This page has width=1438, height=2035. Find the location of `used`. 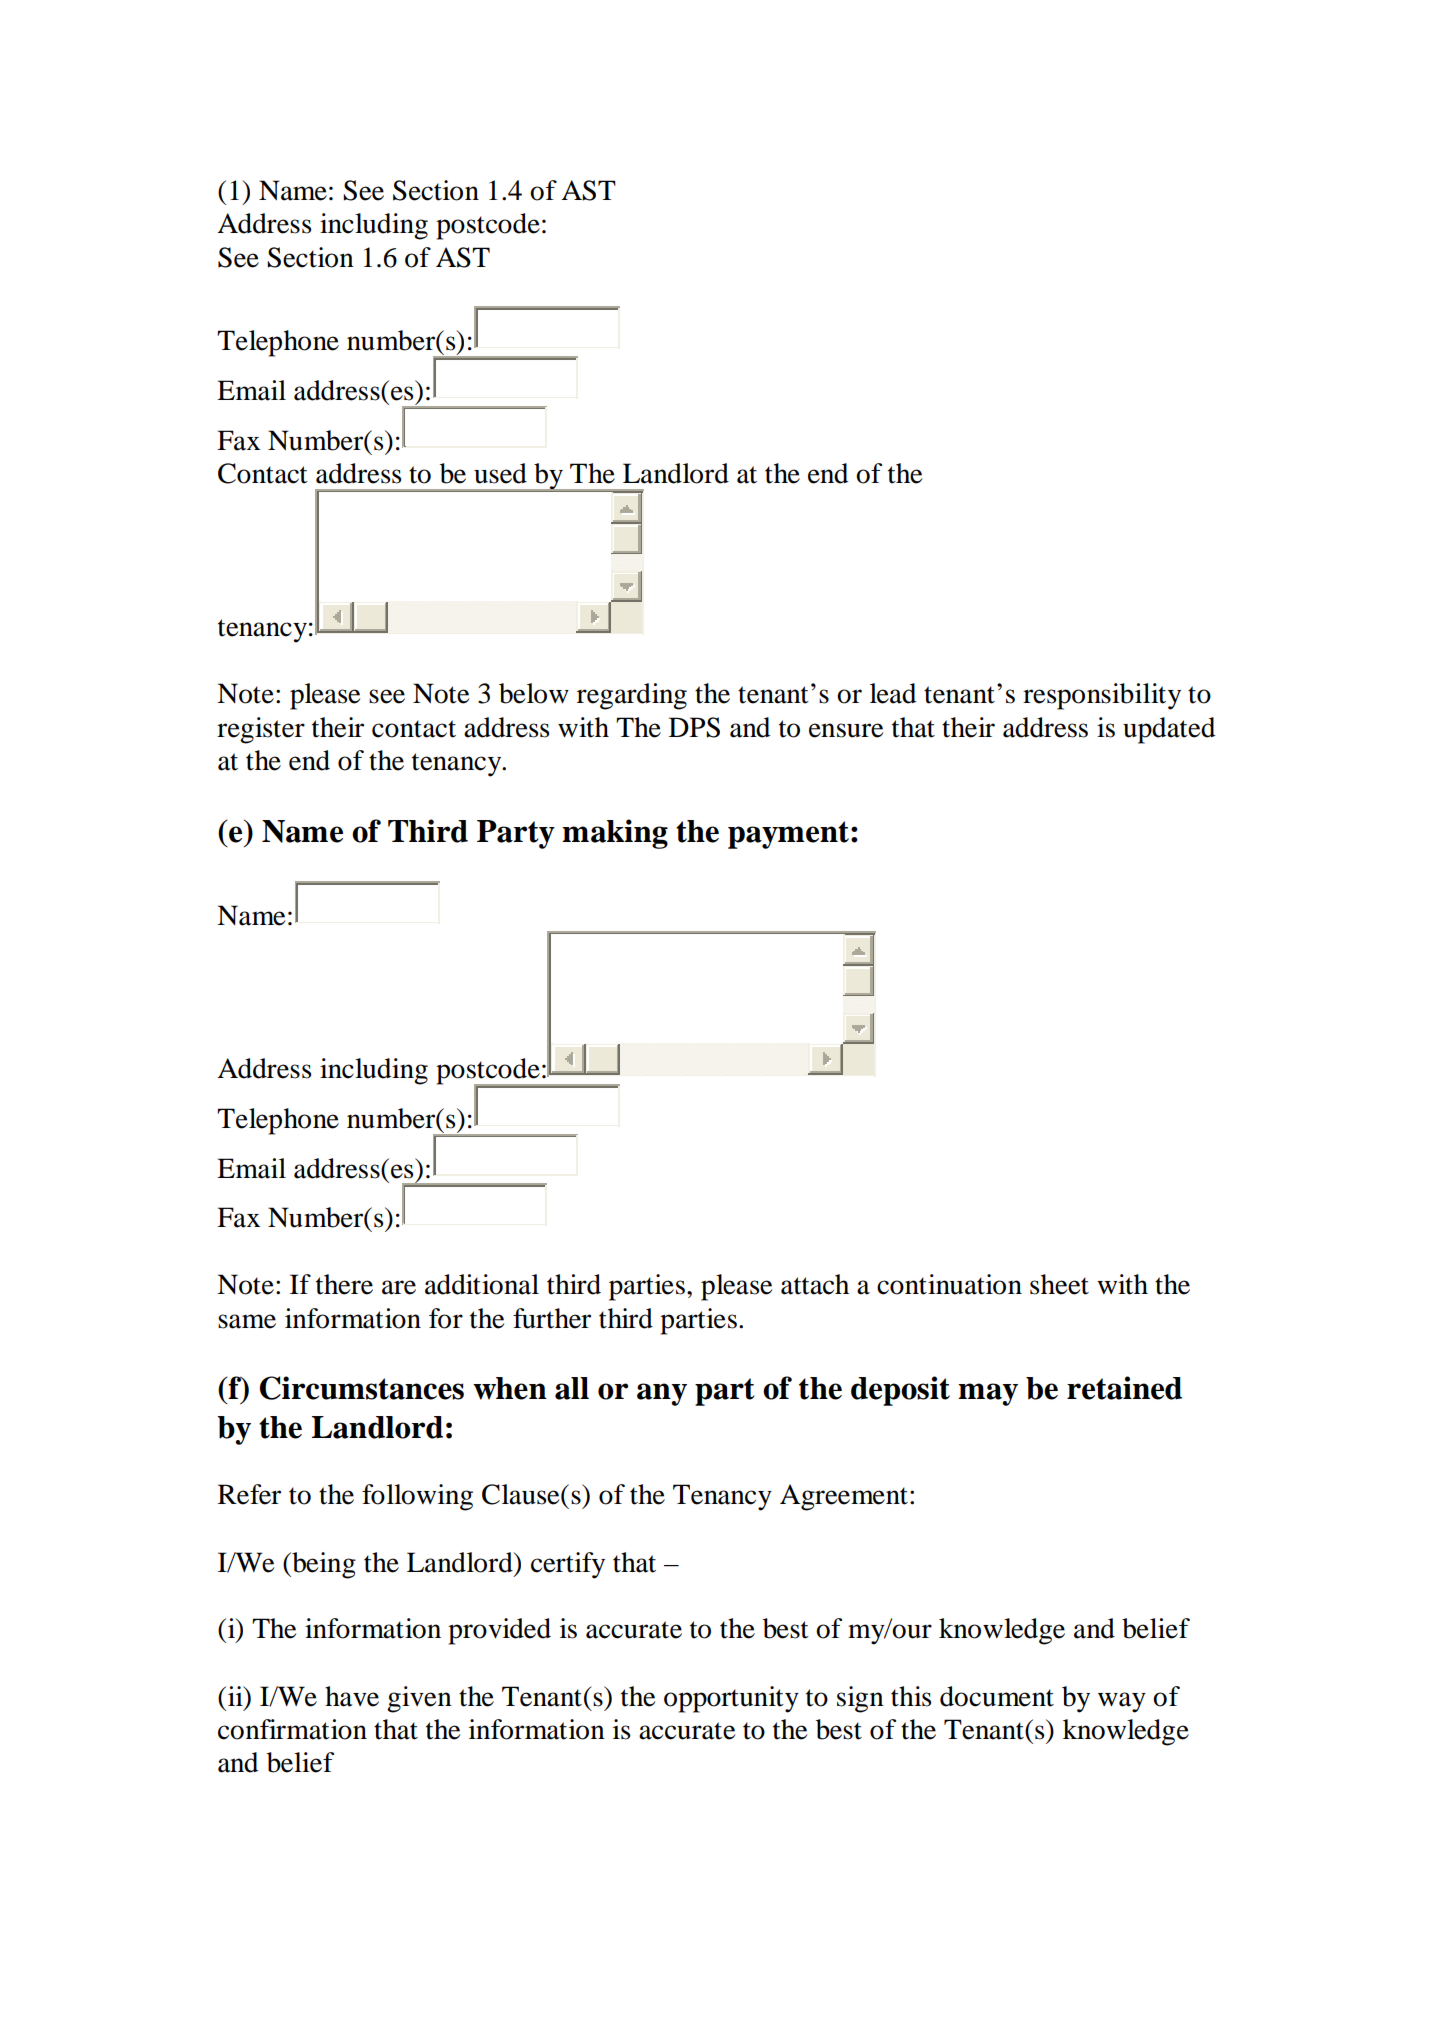

used is located at coordinates (500, 473).
